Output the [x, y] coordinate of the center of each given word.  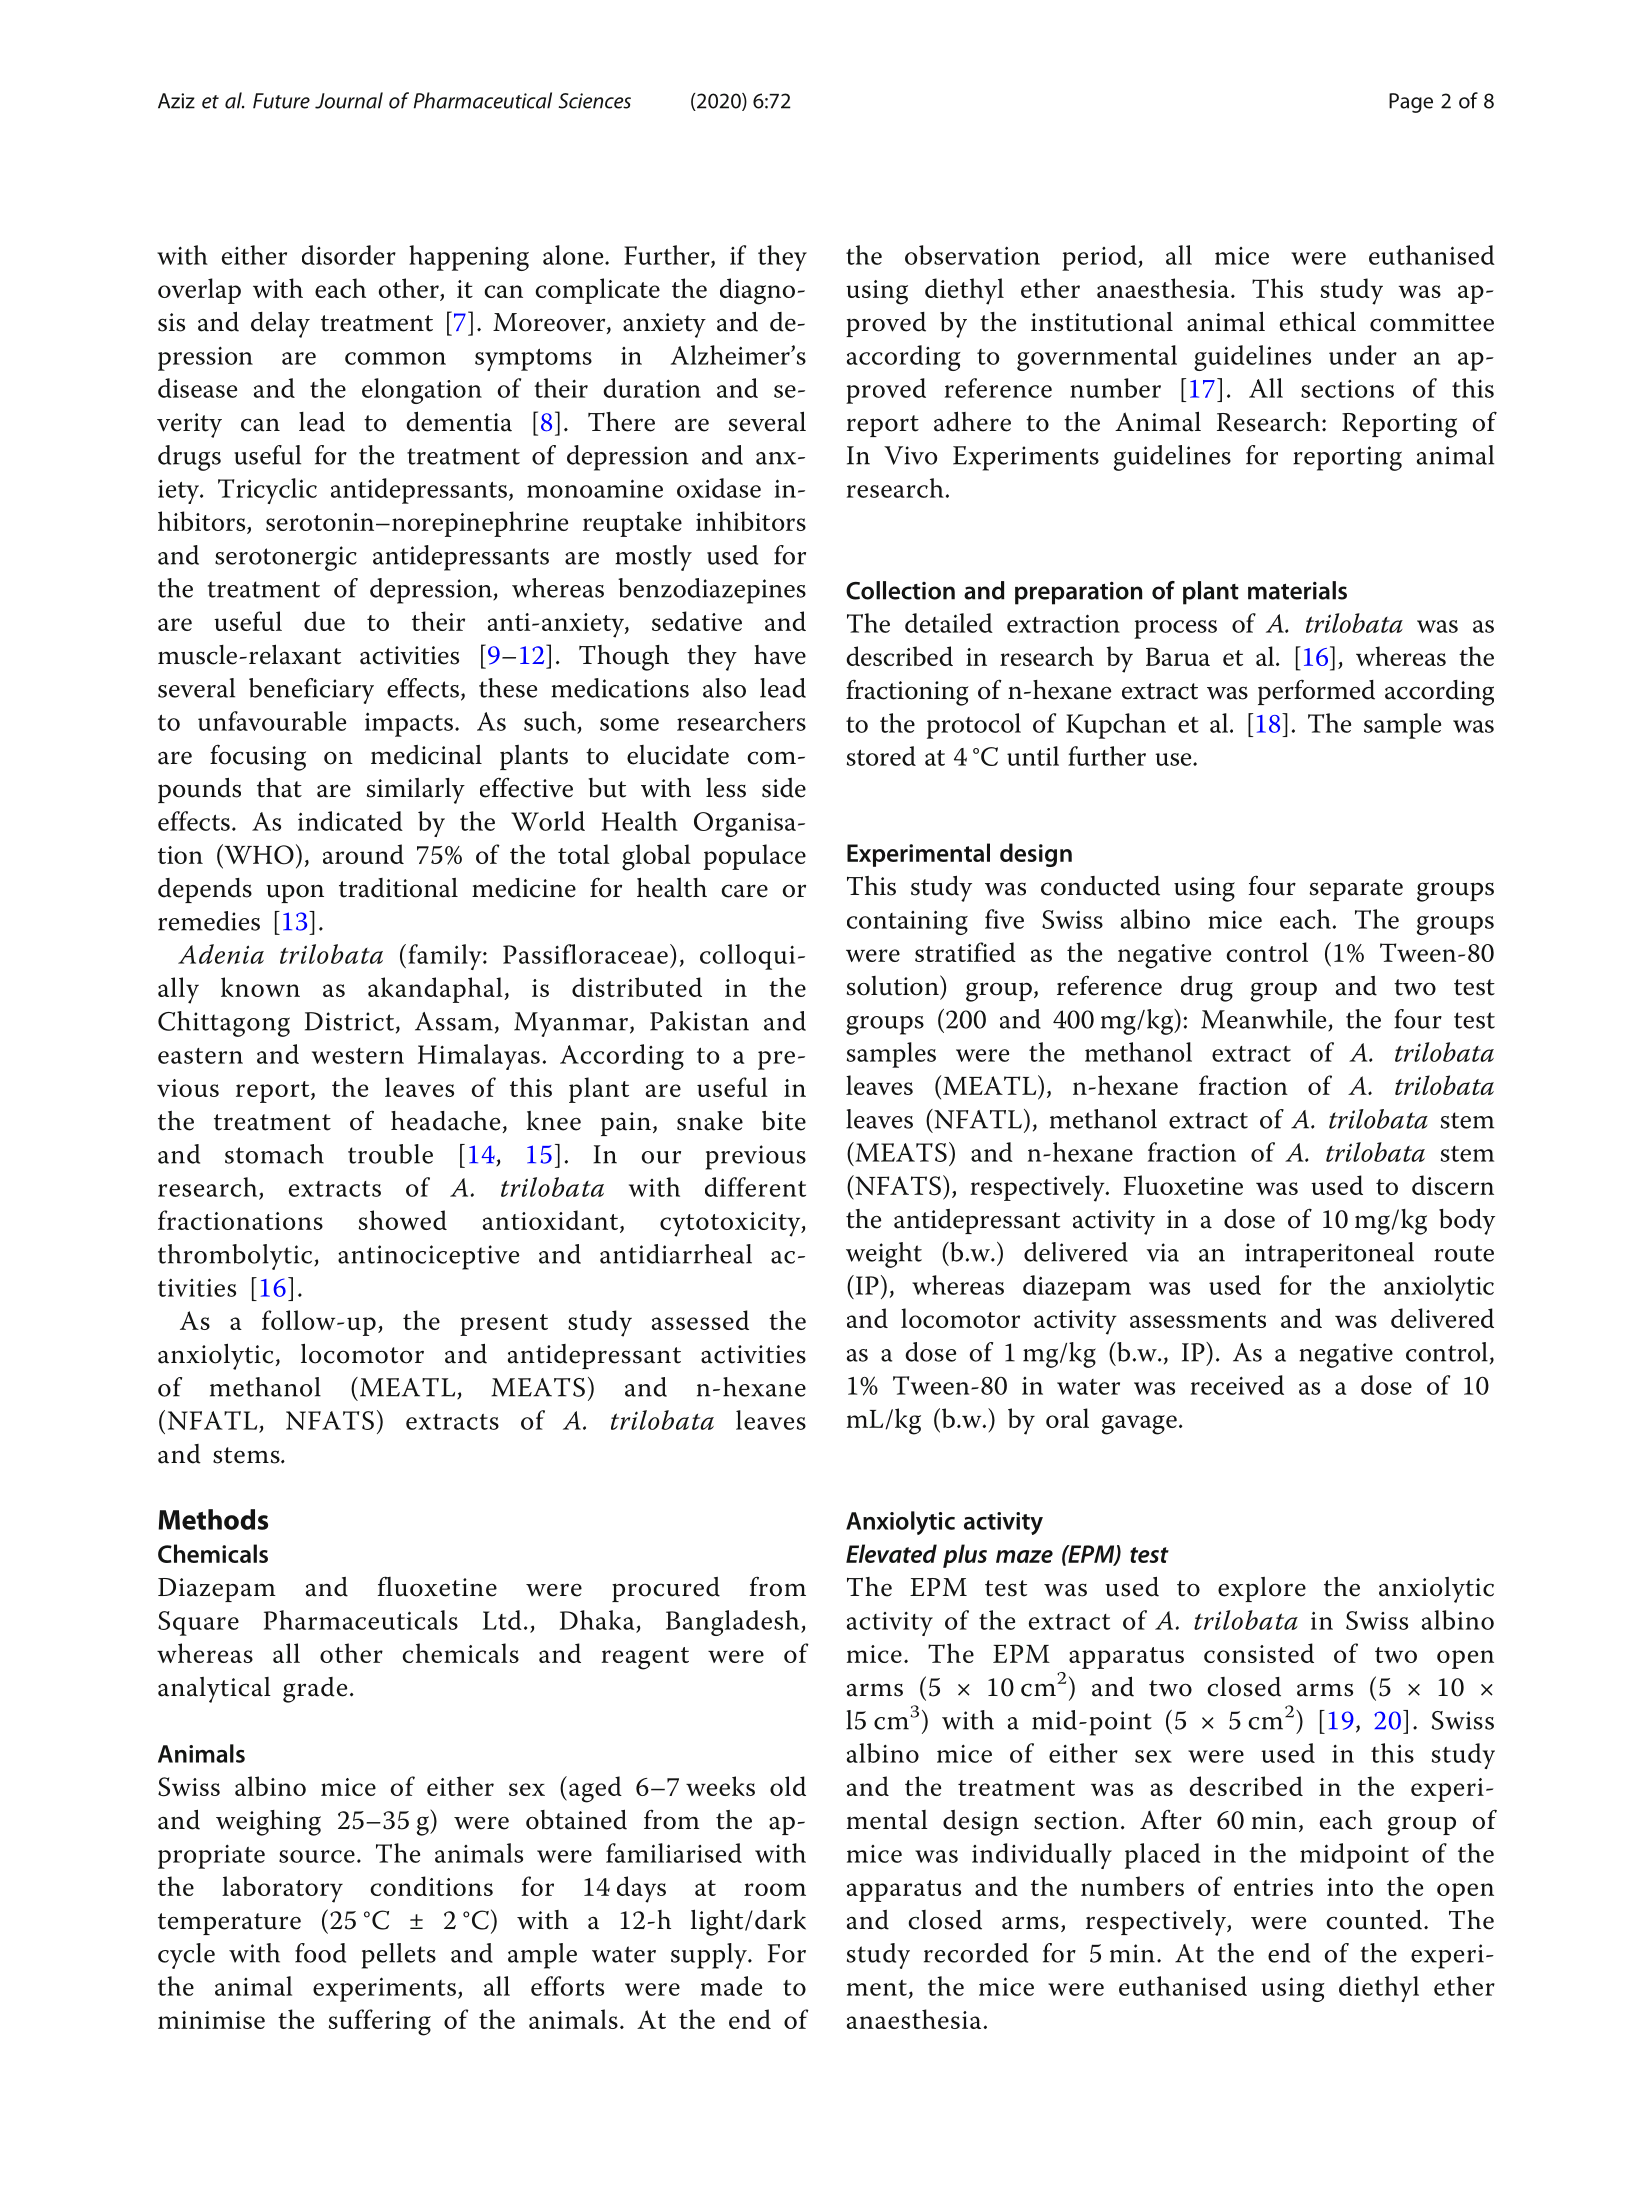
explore [1262, 1589]
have [780, 655]
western [358, 1056]
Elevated [891, 1553]
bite [784, 1121]
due [324, 621]
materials [1297, 590]
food [320, 1953]
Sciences [594, 101]
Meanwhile [1265, 1020]
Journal [349, 100]
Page [1411, 103]
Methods [213, 1519]
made [731, 1986]
